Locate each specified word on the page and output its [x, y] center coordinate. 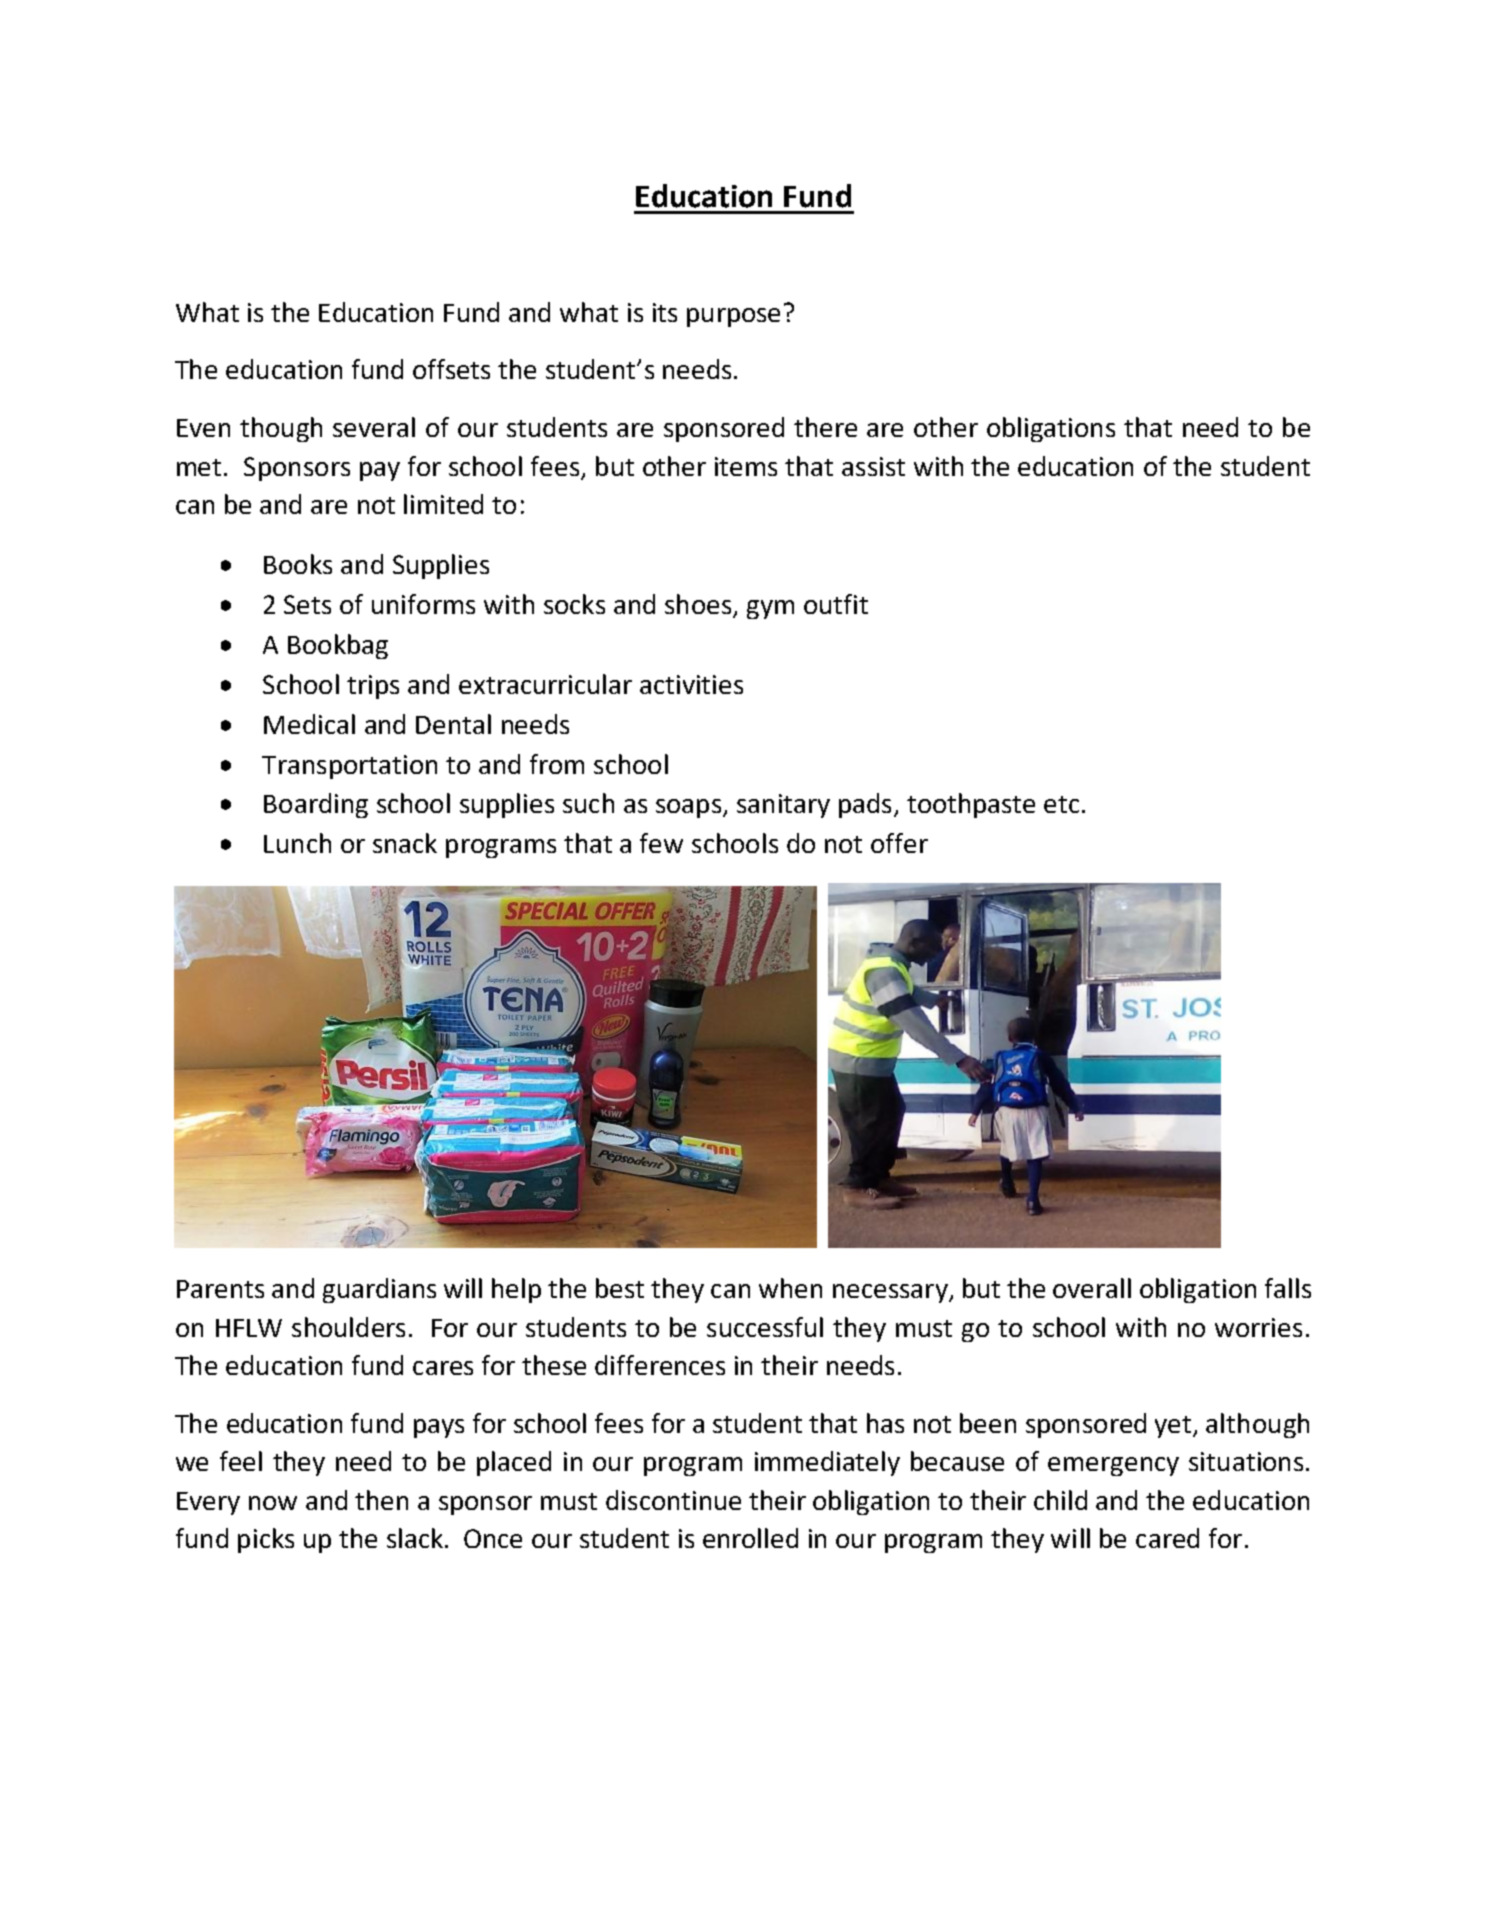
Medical [309, 724]
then [381, 1500]
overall [1092, 1288]
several [374, 427]
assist [873, 466]
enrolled [750, 1538]
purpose [733, 317]
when [790, 1288]
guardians [379, 1290]
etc [1061, 804]
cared [1167, 1538]
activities [691, 684]
